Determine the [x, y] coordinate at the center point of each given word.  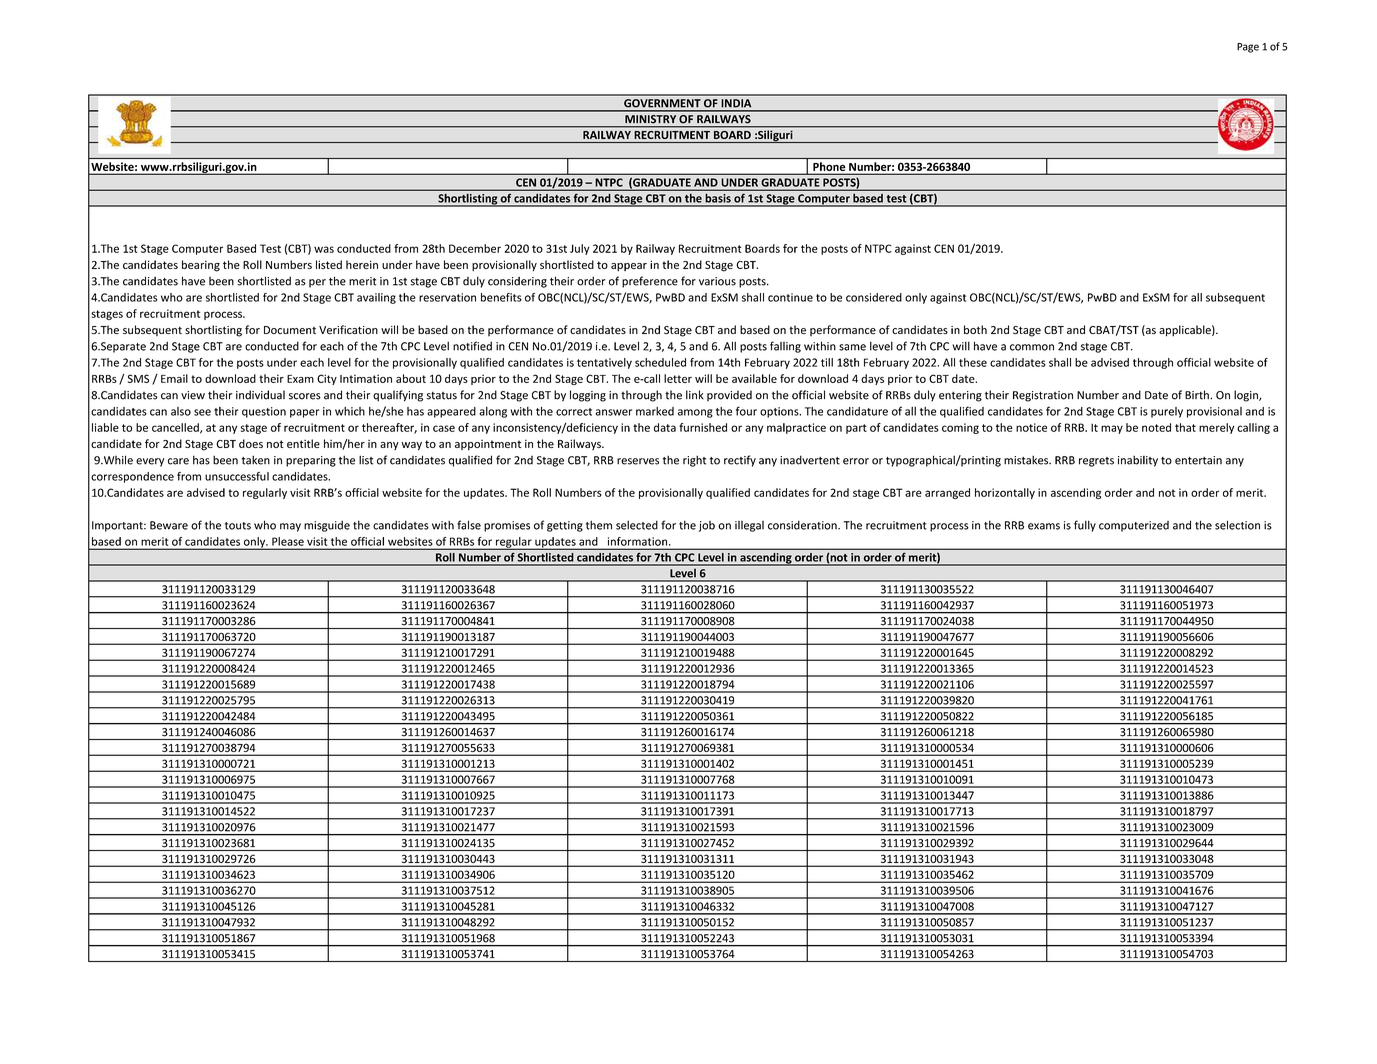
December [475, 248]
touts [238, 526]
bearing [201, 266]
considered [874, 297]
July [580, 249]
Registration [1043, 396]
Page [1248, 48]
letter [678, 378]
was [324, 249]
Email [174, 378]
